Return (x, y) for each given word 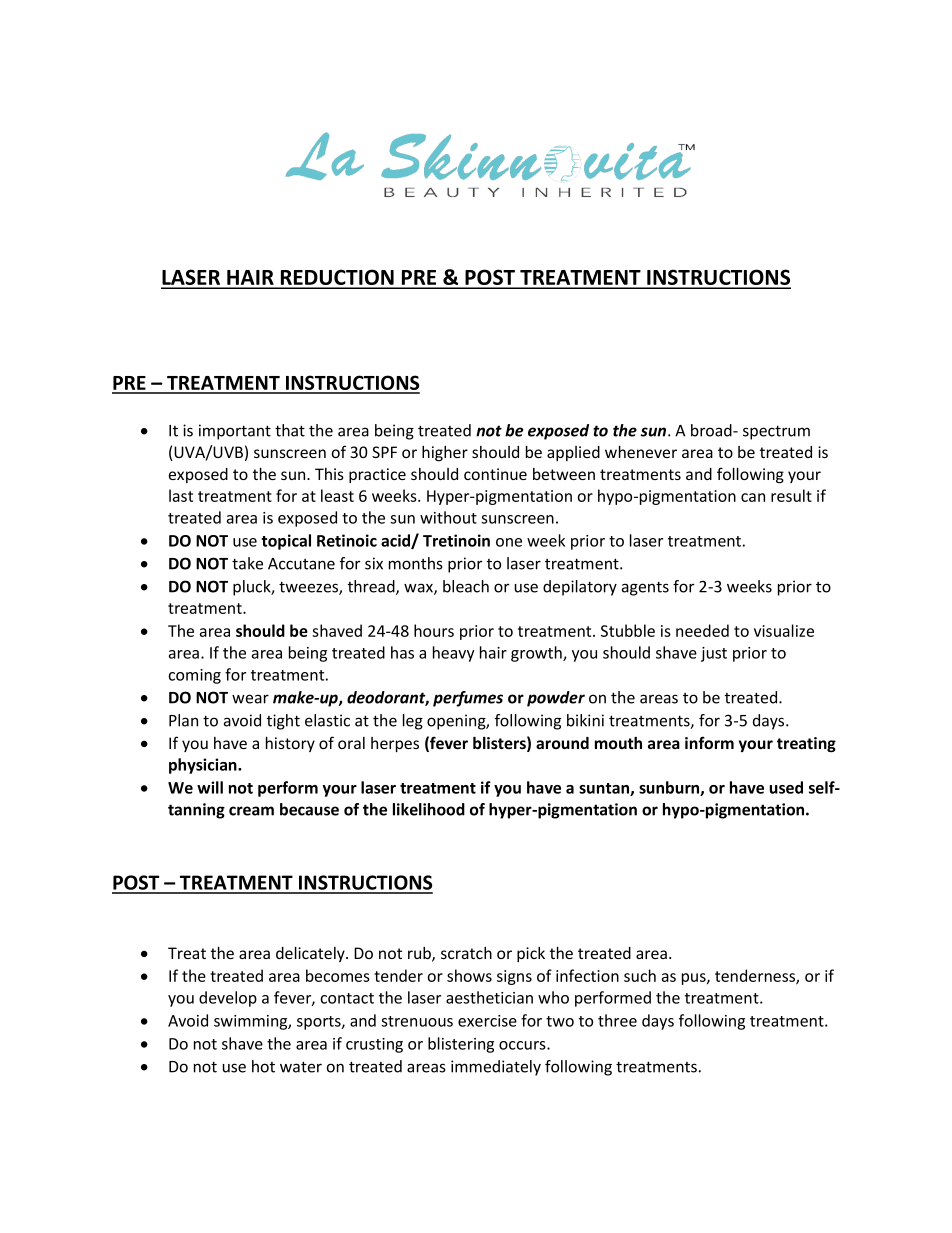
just (714, 654)
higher (445, 453)
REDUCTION (337, 278)
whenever (641, 452)
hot (263, 1066)
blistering (461, 1045)
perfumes (468, 699)
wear (250, 699)
